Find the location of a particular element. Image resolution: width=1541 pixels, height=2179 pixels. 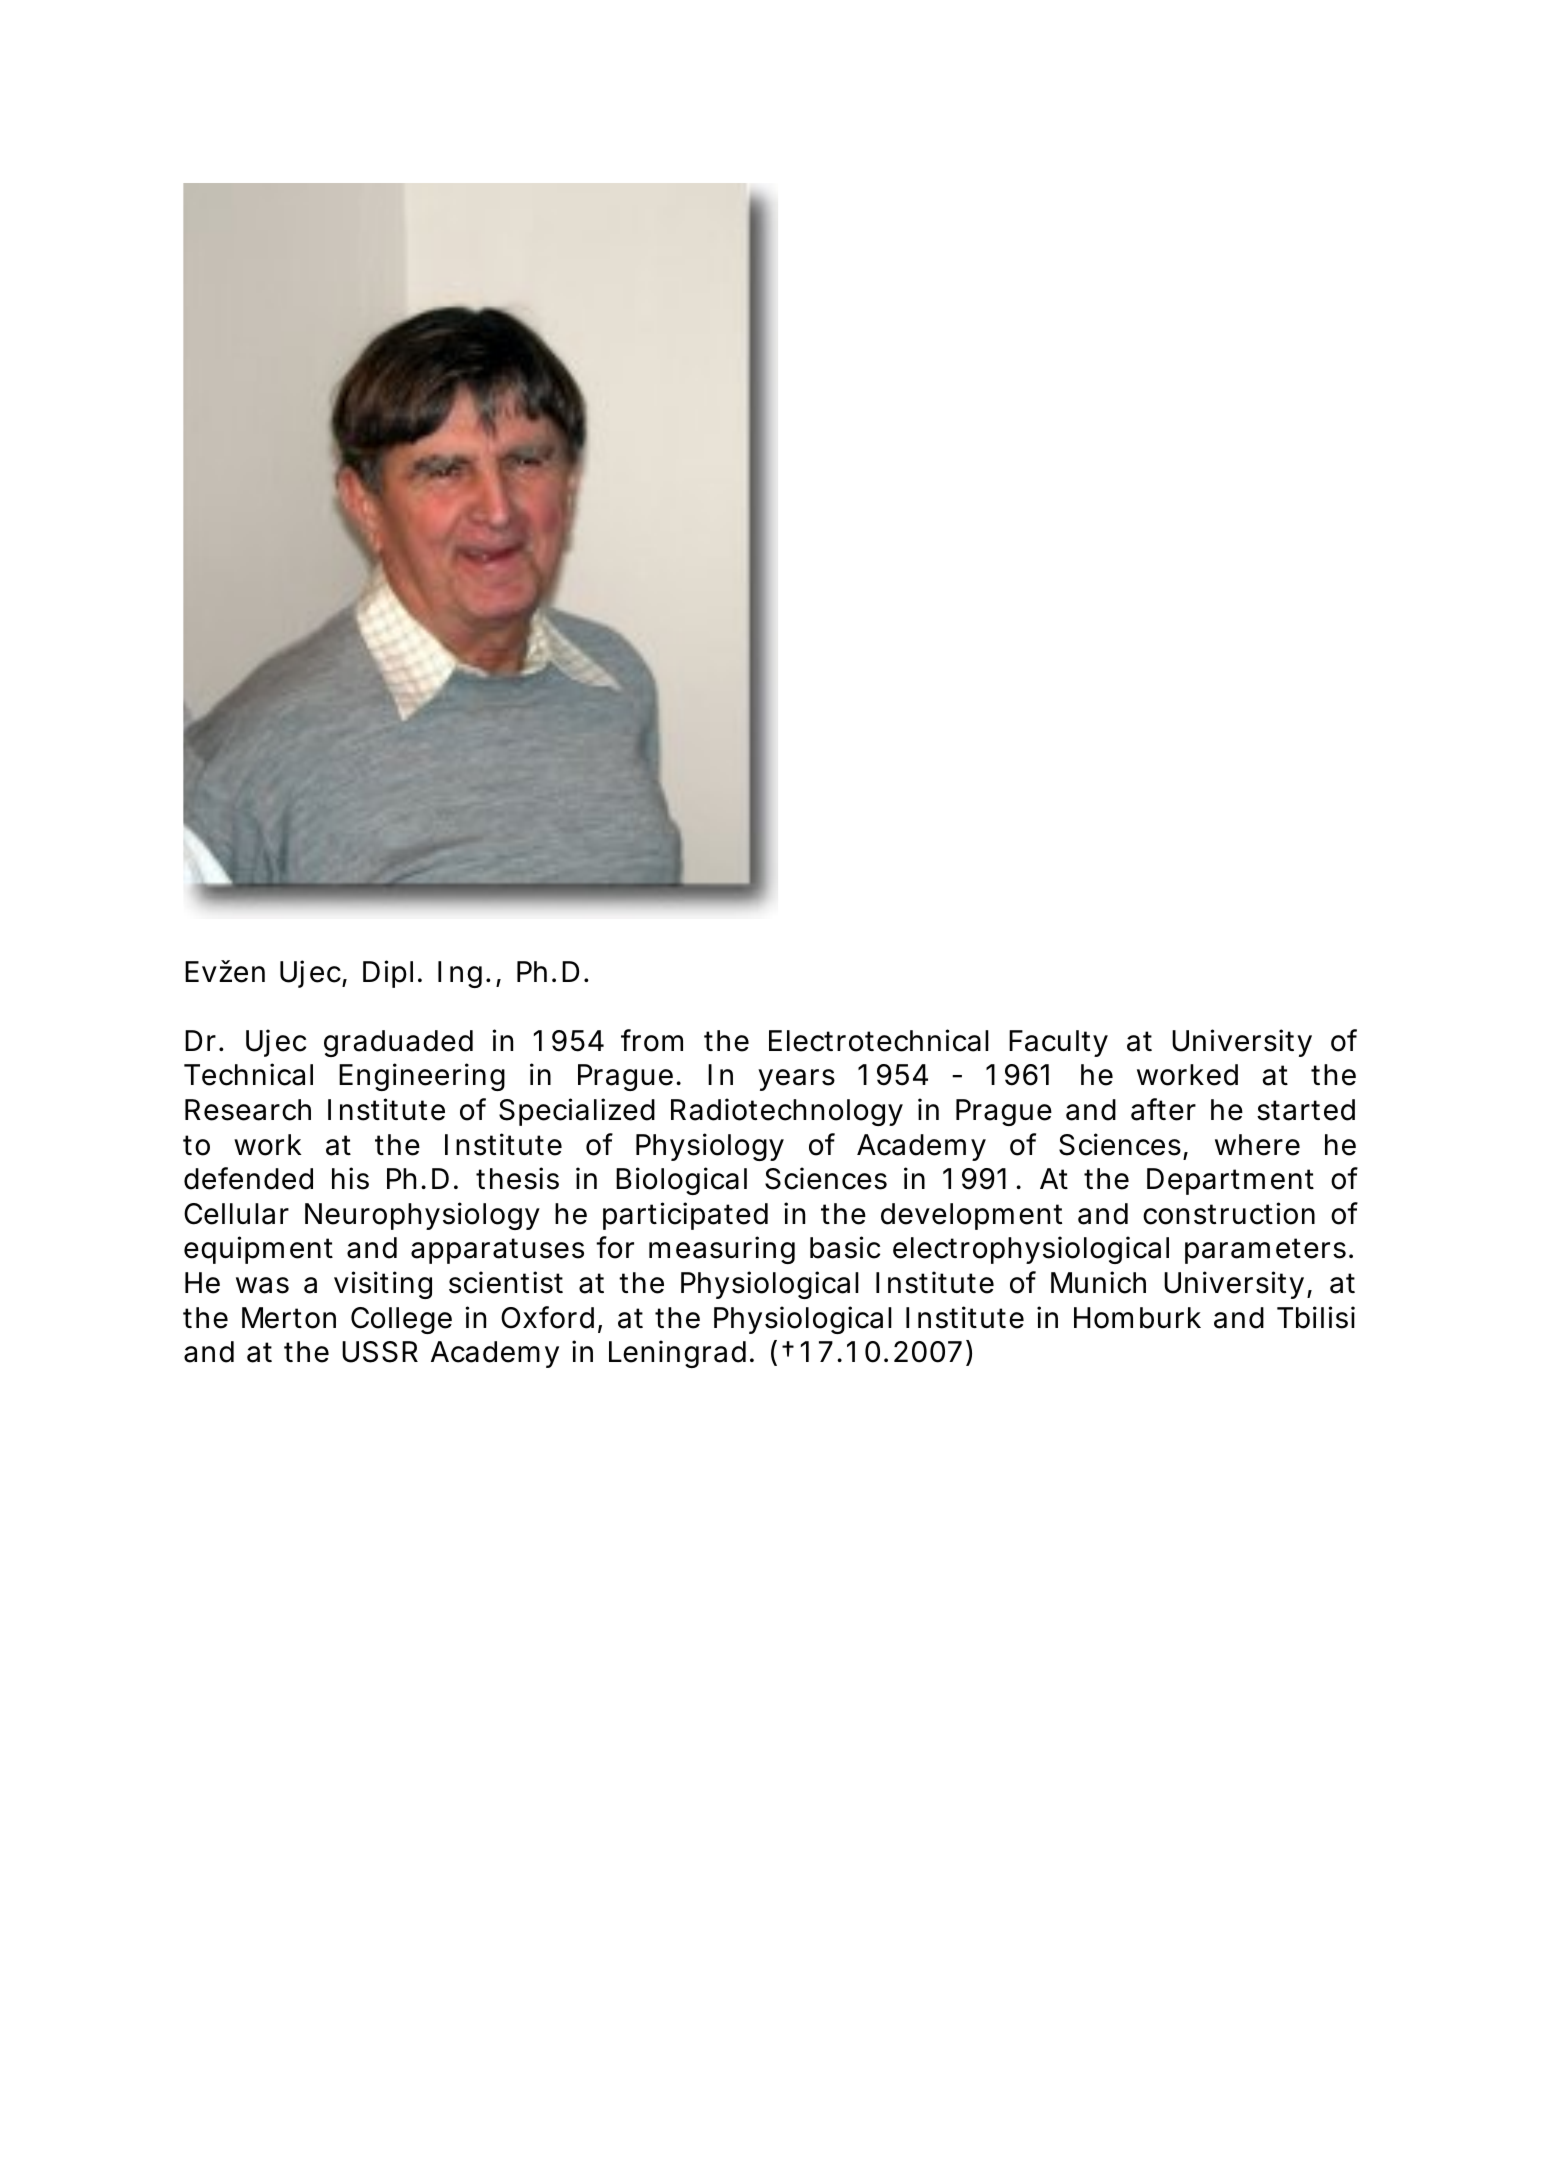

USSR is located at coordinates (380, 1352).
